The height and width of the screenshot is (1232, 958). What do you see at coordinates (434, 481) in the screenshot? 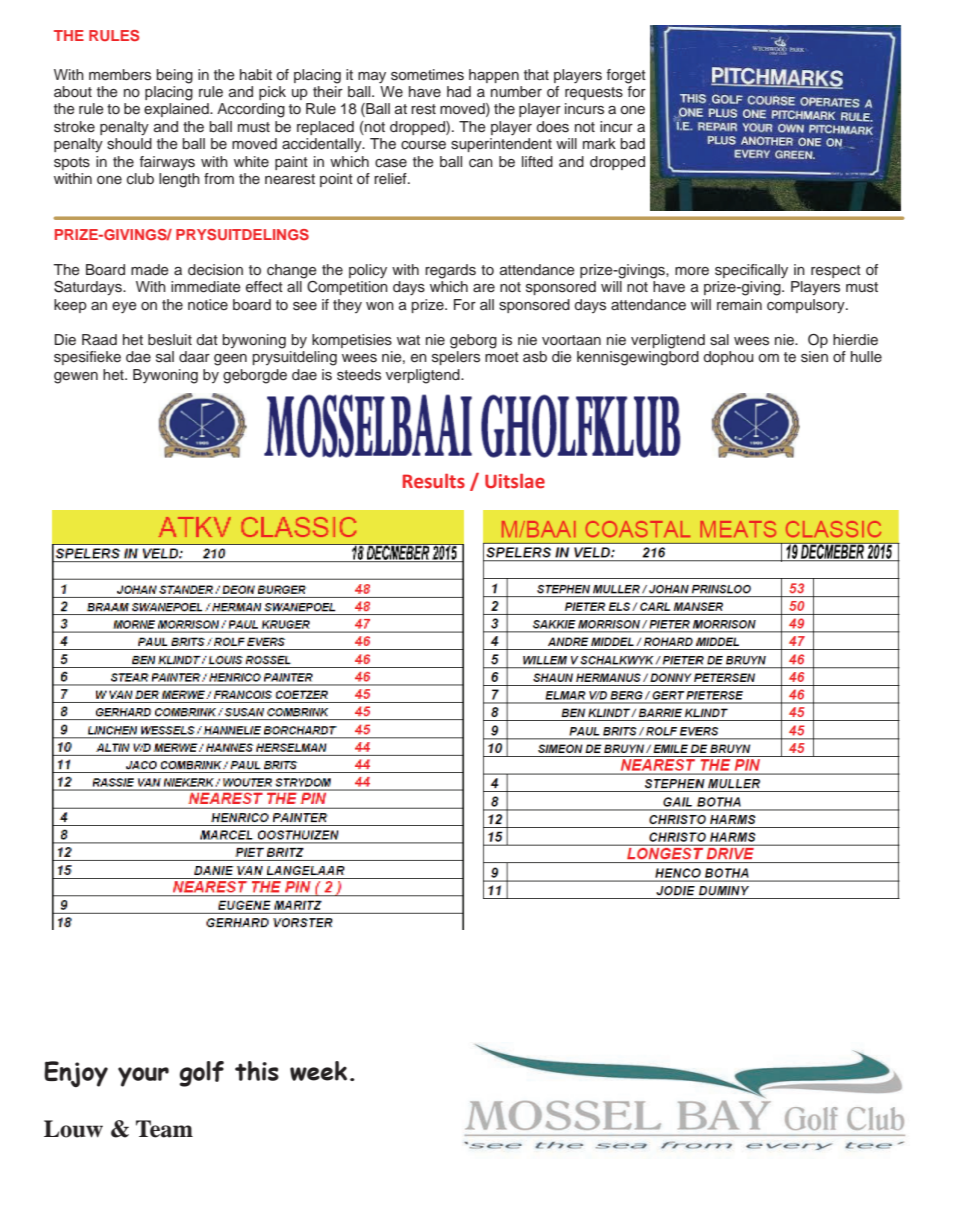
I see `Results` at bounding box center [434, 481].
